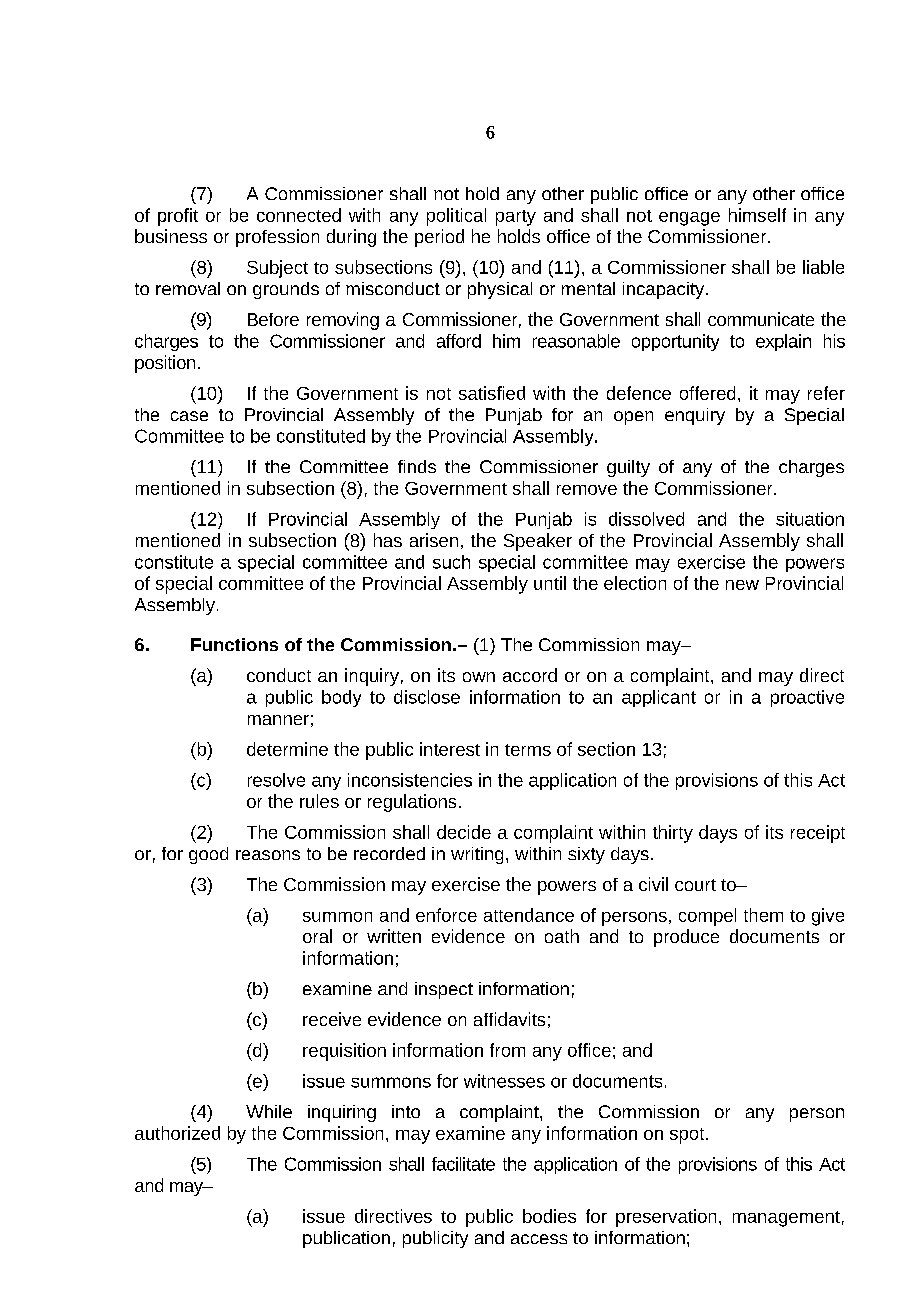 The width and height of the screenshot is (924, 1308). Describe the element at coordinates (763, 915) in the screenshot. I see `them` at that location.
